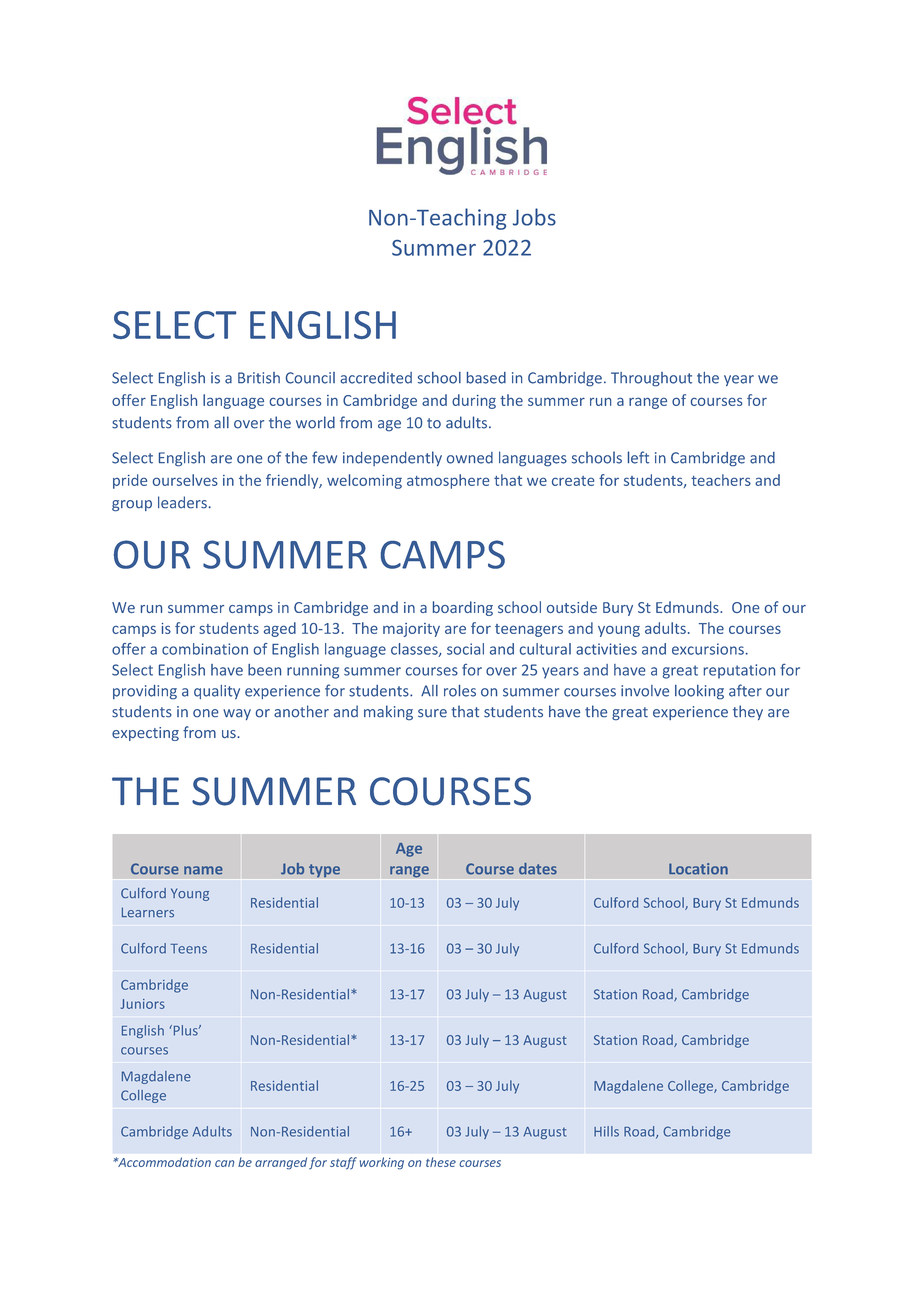 This document has width=924, height=1308. Describe the element at coordinates (606, 1131) in the document. I see `Hills` at that location.
